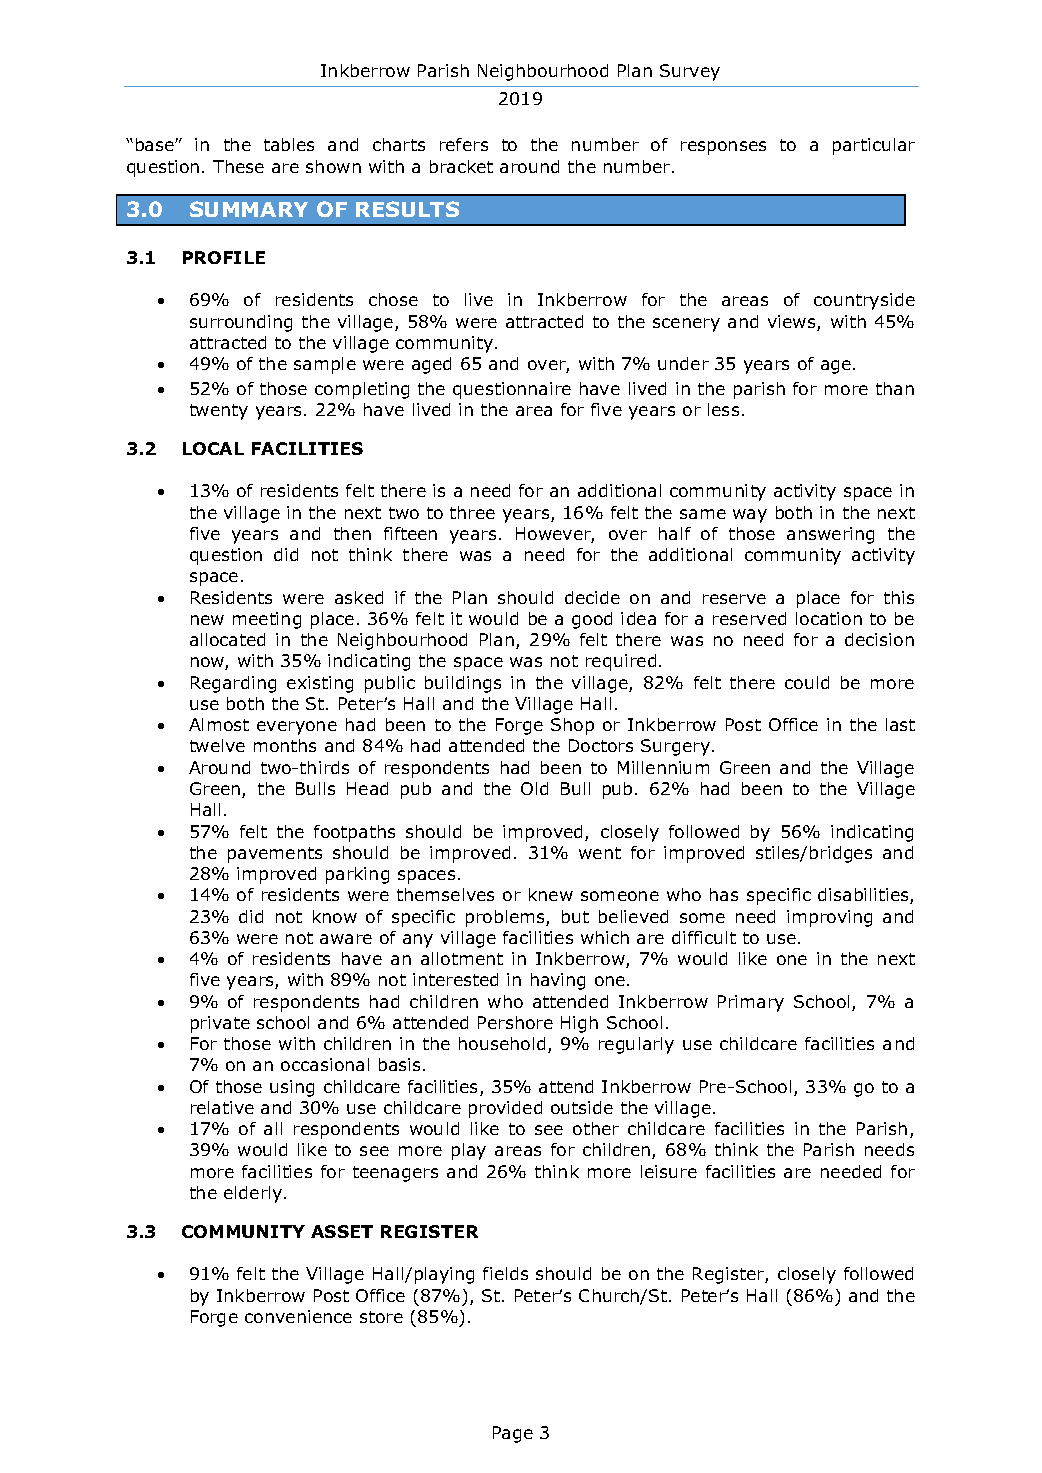 Image resolution: width=1042 pixels, height=1473 pixels. I want to click on leisure, so click(669, 1171).
